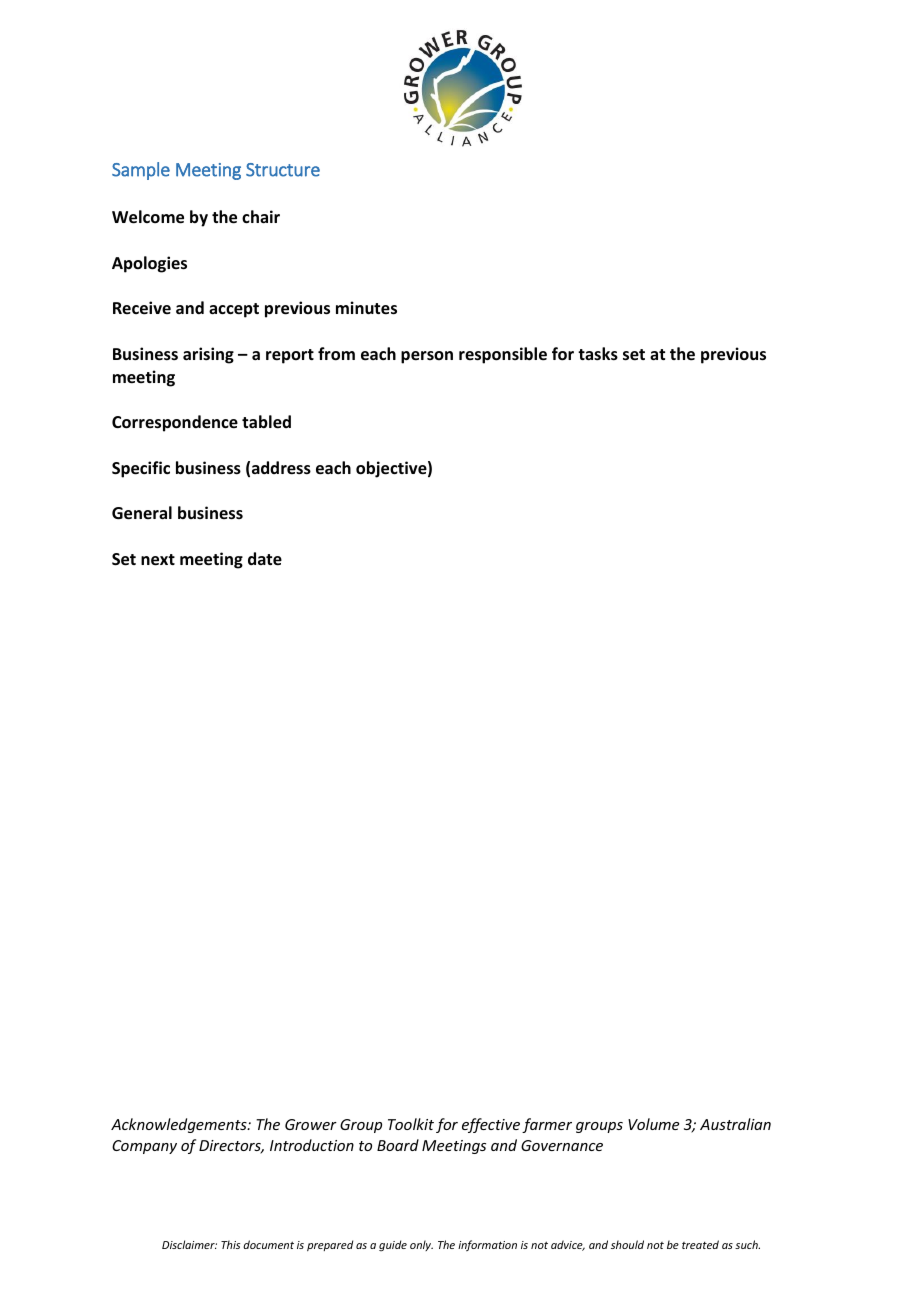 This screenshot has height=1308, width=924. I want to click on Correspondence, so click(175, 423).
